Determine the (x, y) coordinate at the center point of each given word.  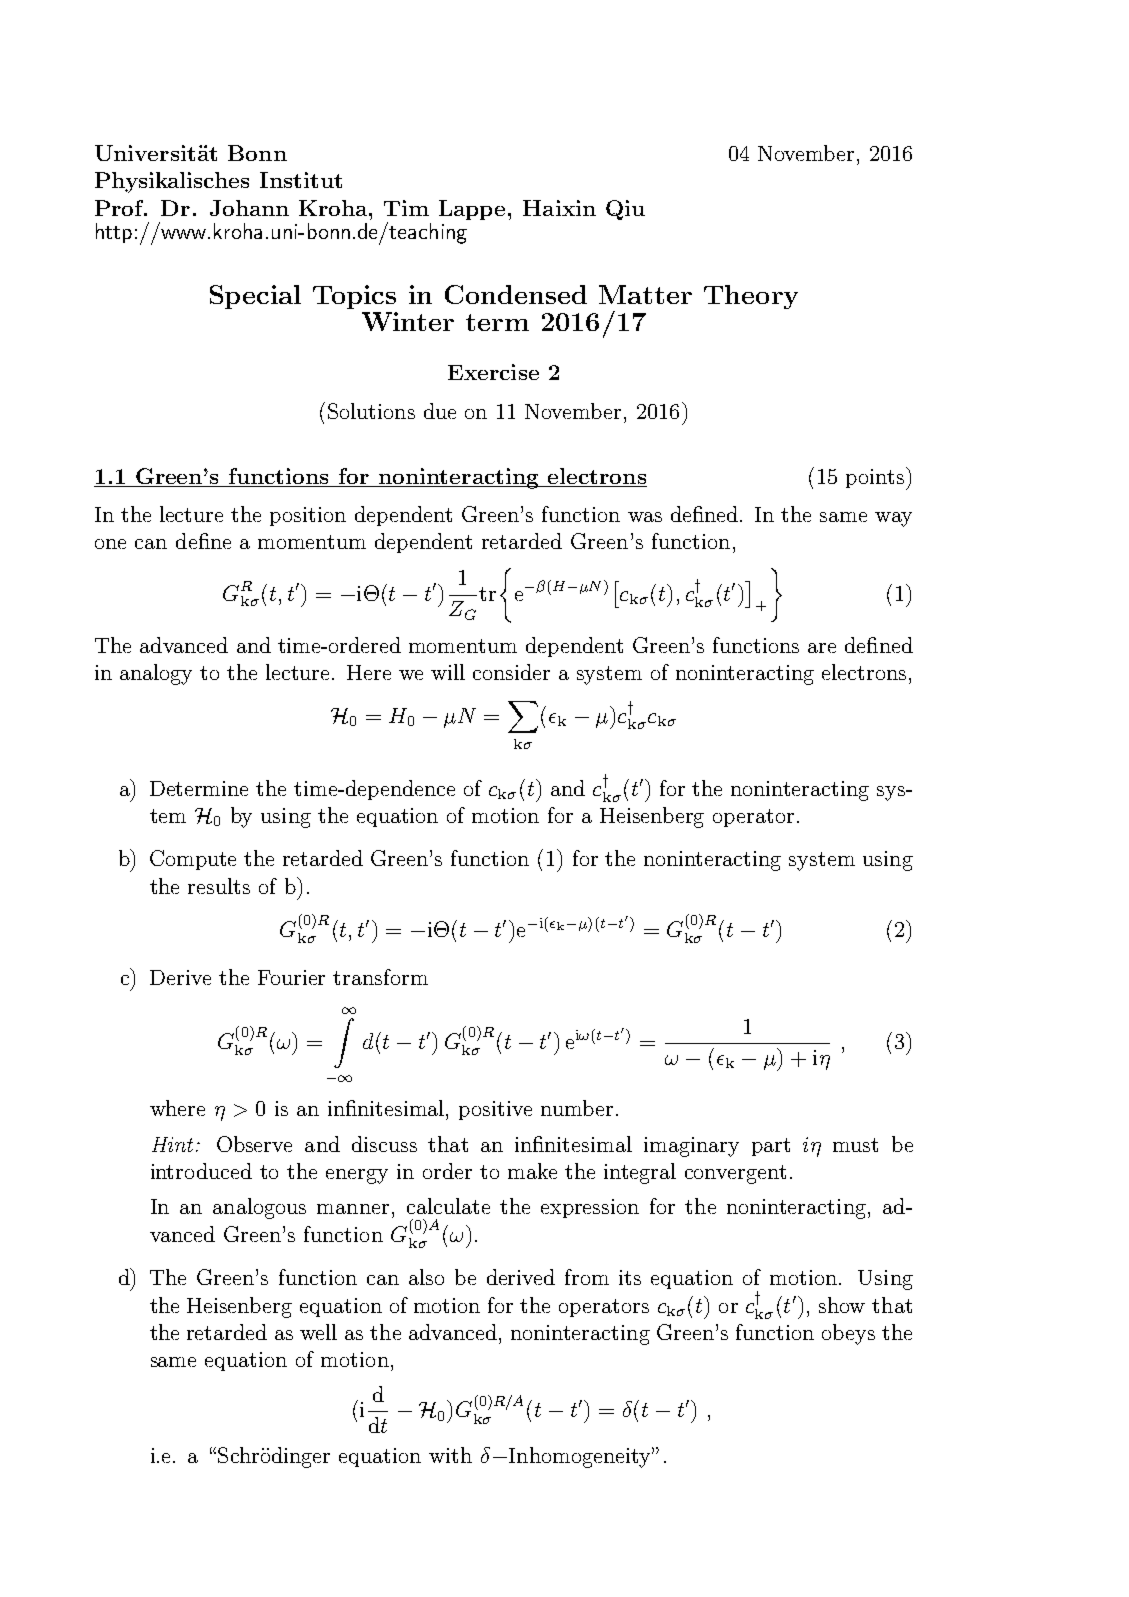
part (771, 1147)
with (450, 1455)
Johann (249, 208)
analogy (156, 674)
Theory (751, 297)
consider (511, 672)
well (318, 1332)
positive (495, 1110)
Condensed (516, 294)
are (822, 648)
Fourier (291, 977)
